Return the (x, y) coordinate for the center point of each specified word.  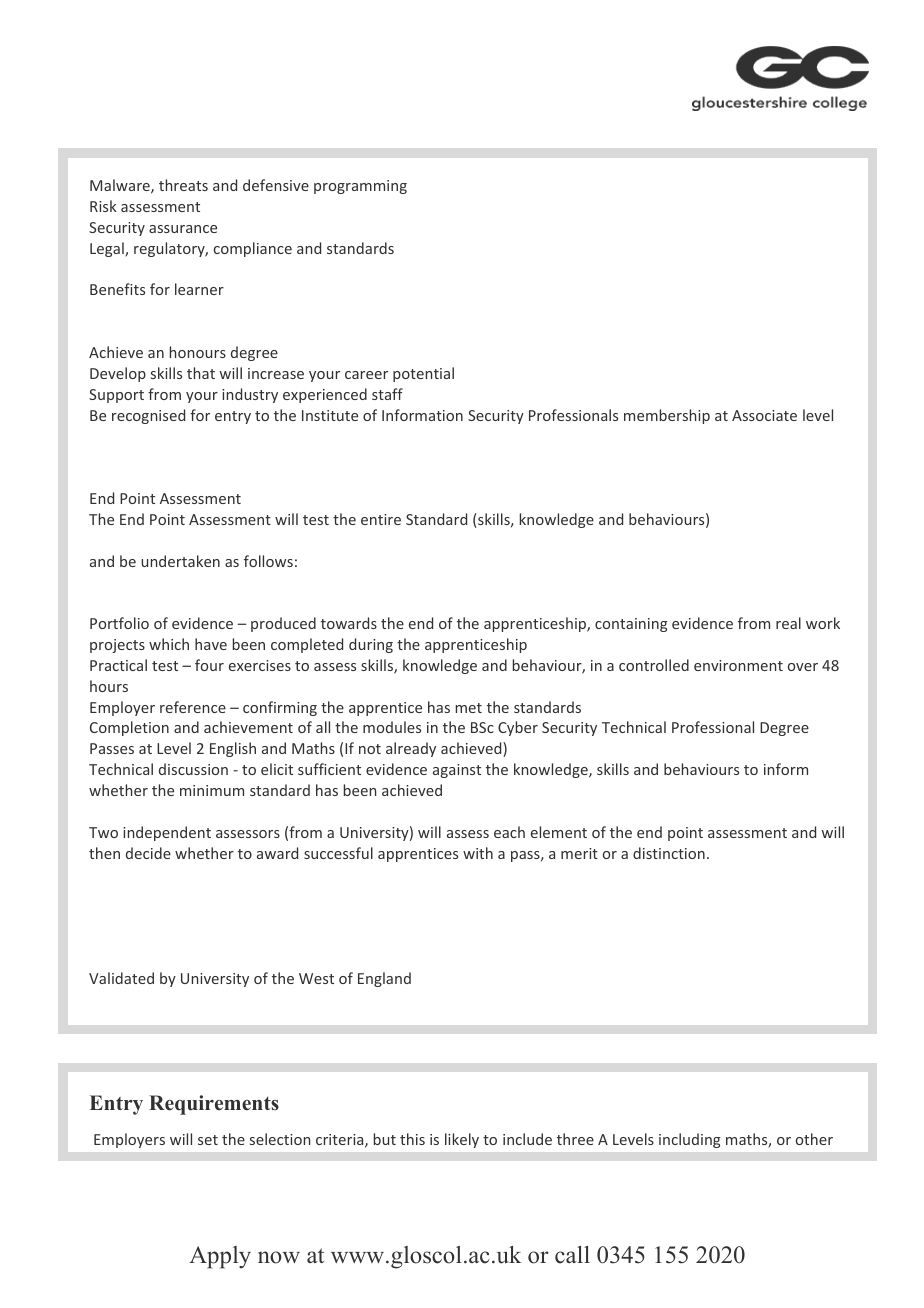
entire (381, 519)
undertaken (180, 561)
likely (462, 1140)
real (788, 623)
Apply (220, 1257)
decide (148, 853)
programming (360, 187)
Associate (764, 415)
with (478, 853)
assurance (183, 229)
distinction (669, 853)
